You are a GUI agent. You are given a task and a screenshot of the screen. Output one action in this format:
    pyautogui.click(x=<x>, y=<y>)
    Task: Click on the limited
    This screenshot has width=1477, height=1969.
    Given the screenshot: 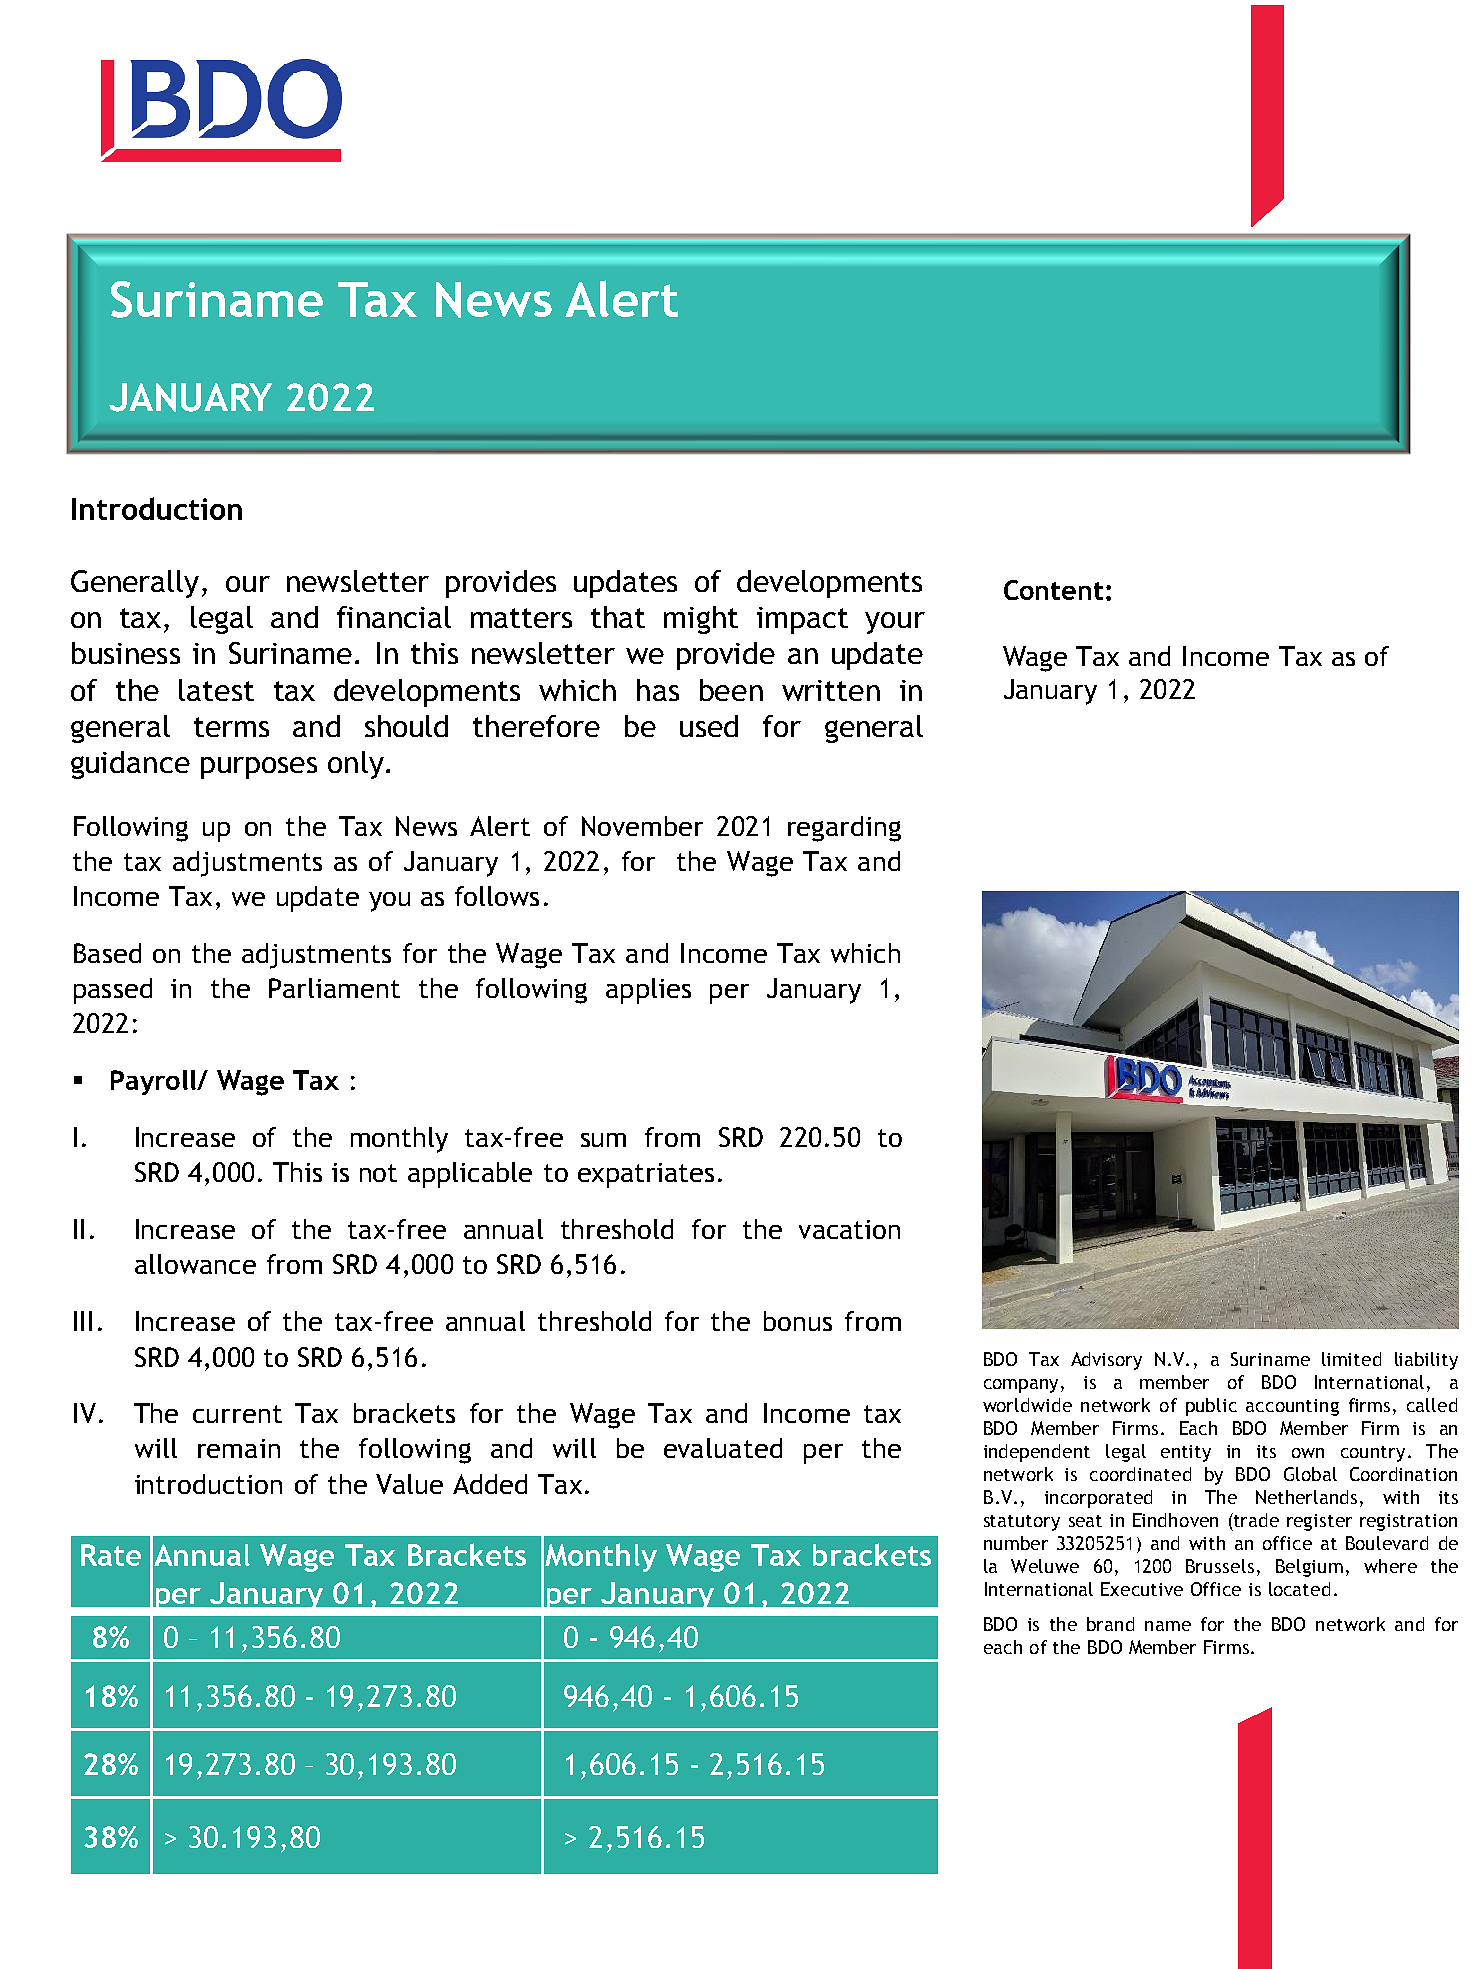 What is the action you would take?
    pyautogui.click(x=1351, y=1359)
